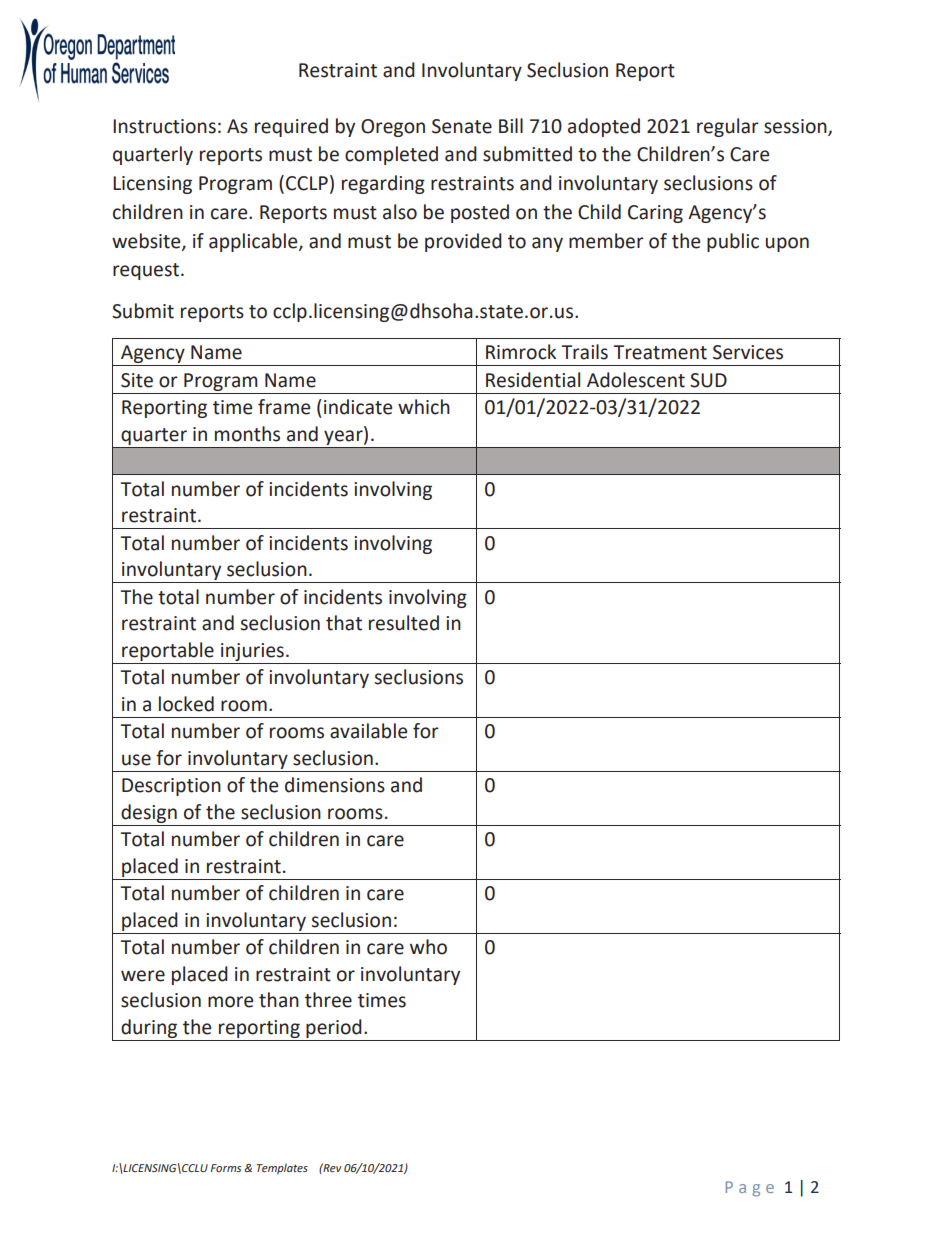 This screenshot has width=952, height=1233. I want to click on resulted, so click(404, 623).
